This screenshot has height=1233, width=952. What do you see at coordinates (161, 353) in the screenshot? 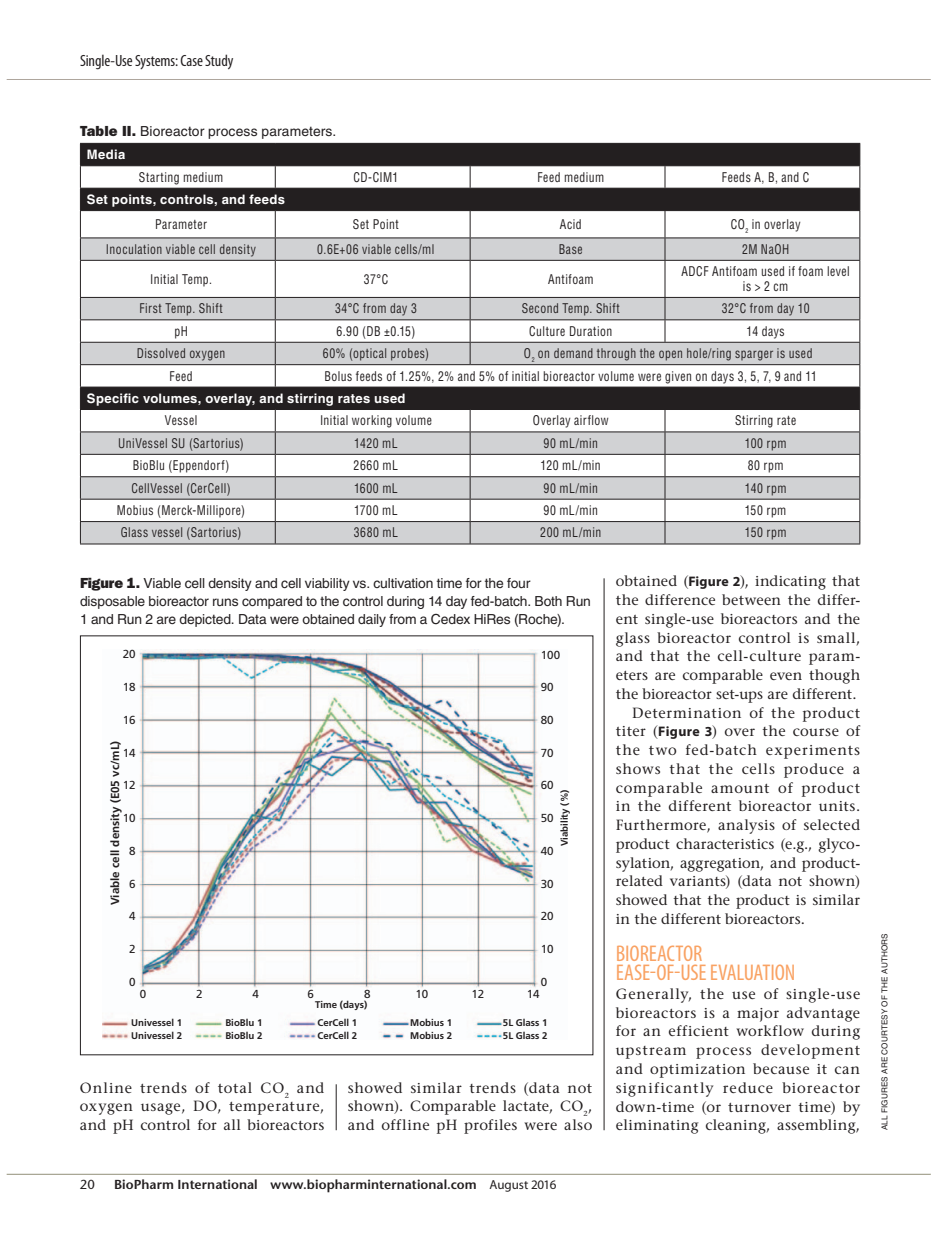
I see `Dissolved` at bounding box center [161, 353].
